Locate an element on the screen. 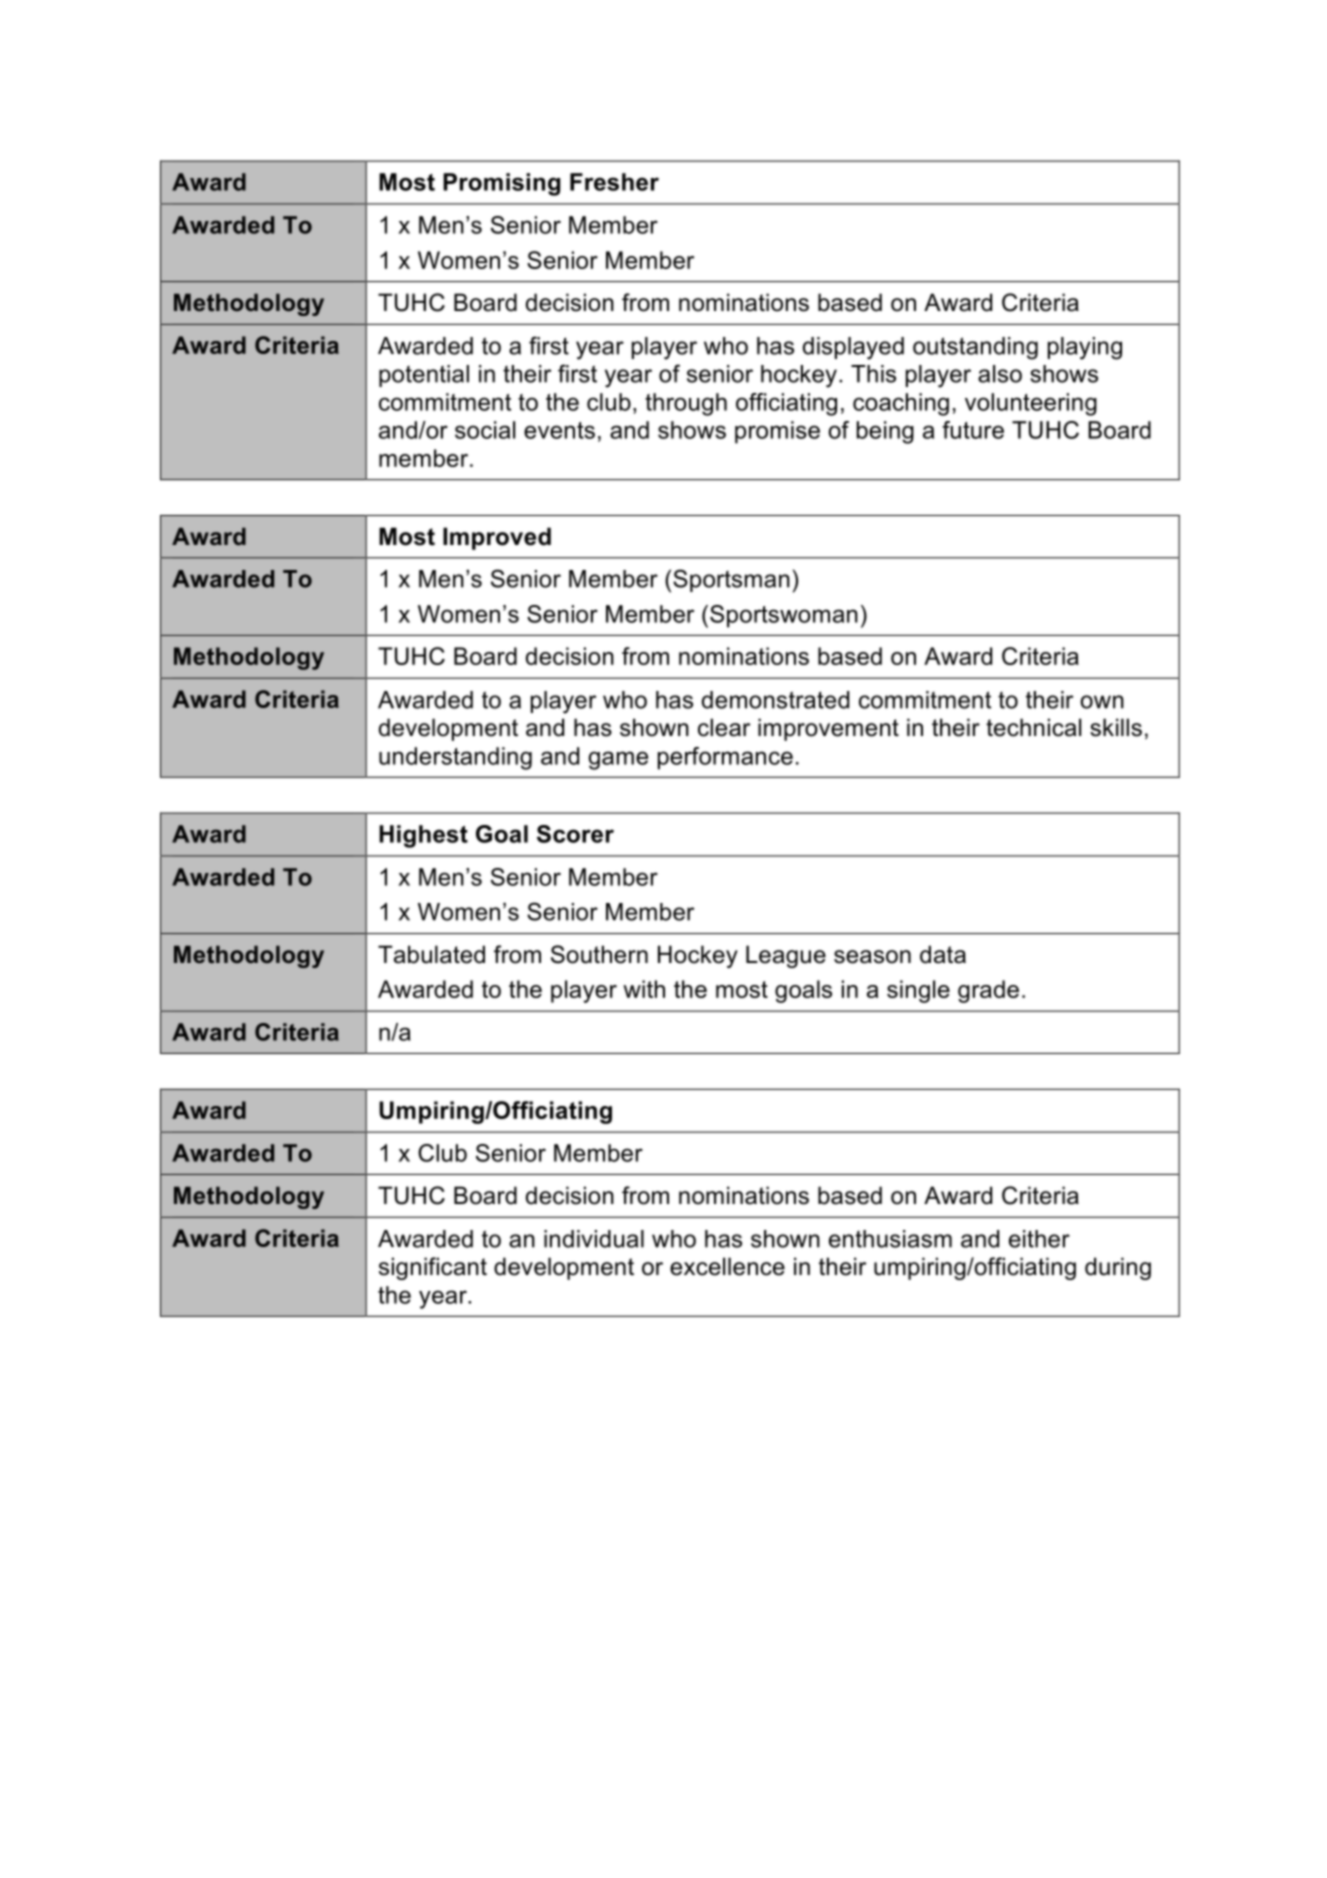 The height and width of the screenshot is (1878, 1327). Promising is located at coordinates (501, 184).
